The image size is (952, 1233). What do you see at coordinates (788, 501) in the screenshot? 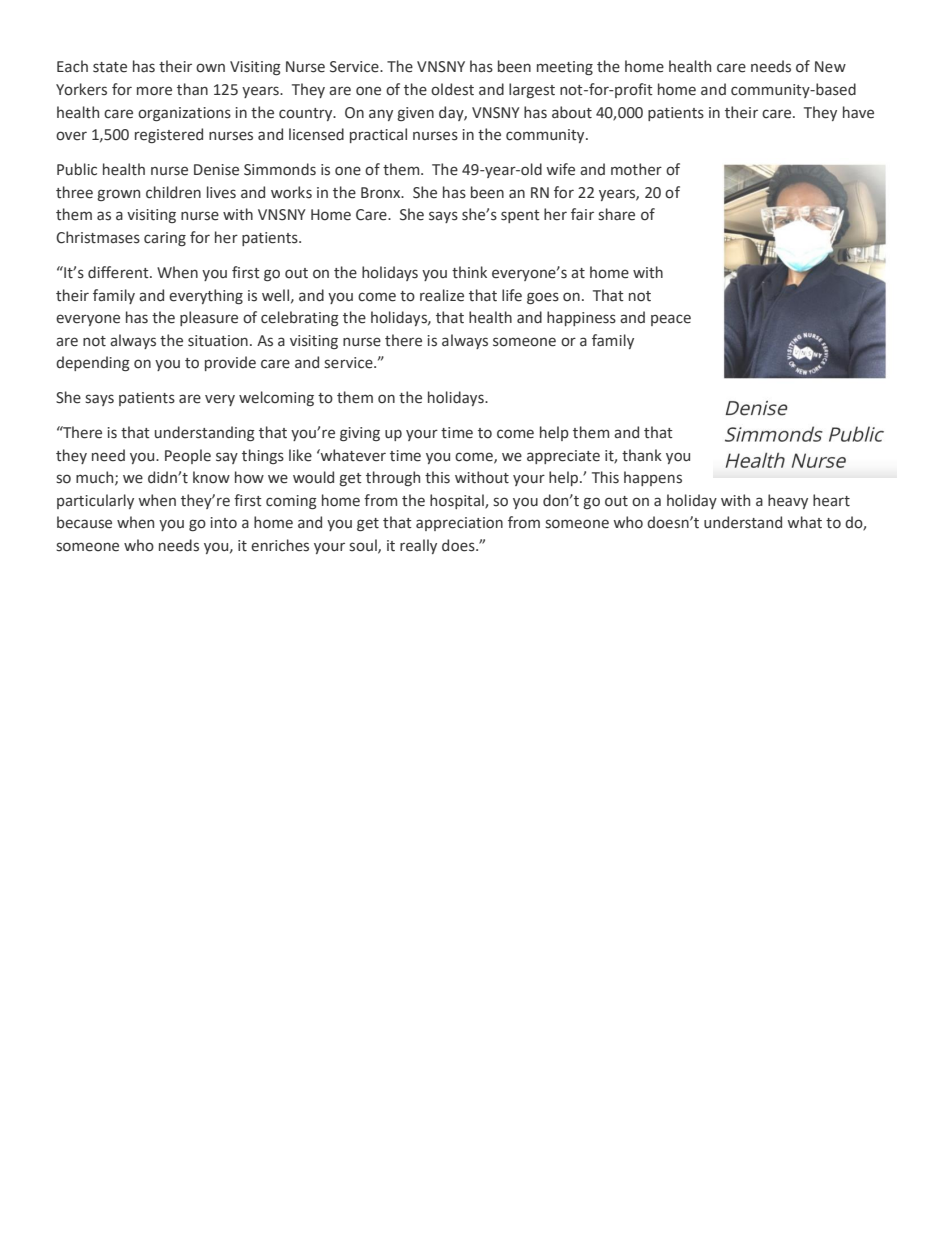
I see `heavy` at bounding box center [788, 501].
